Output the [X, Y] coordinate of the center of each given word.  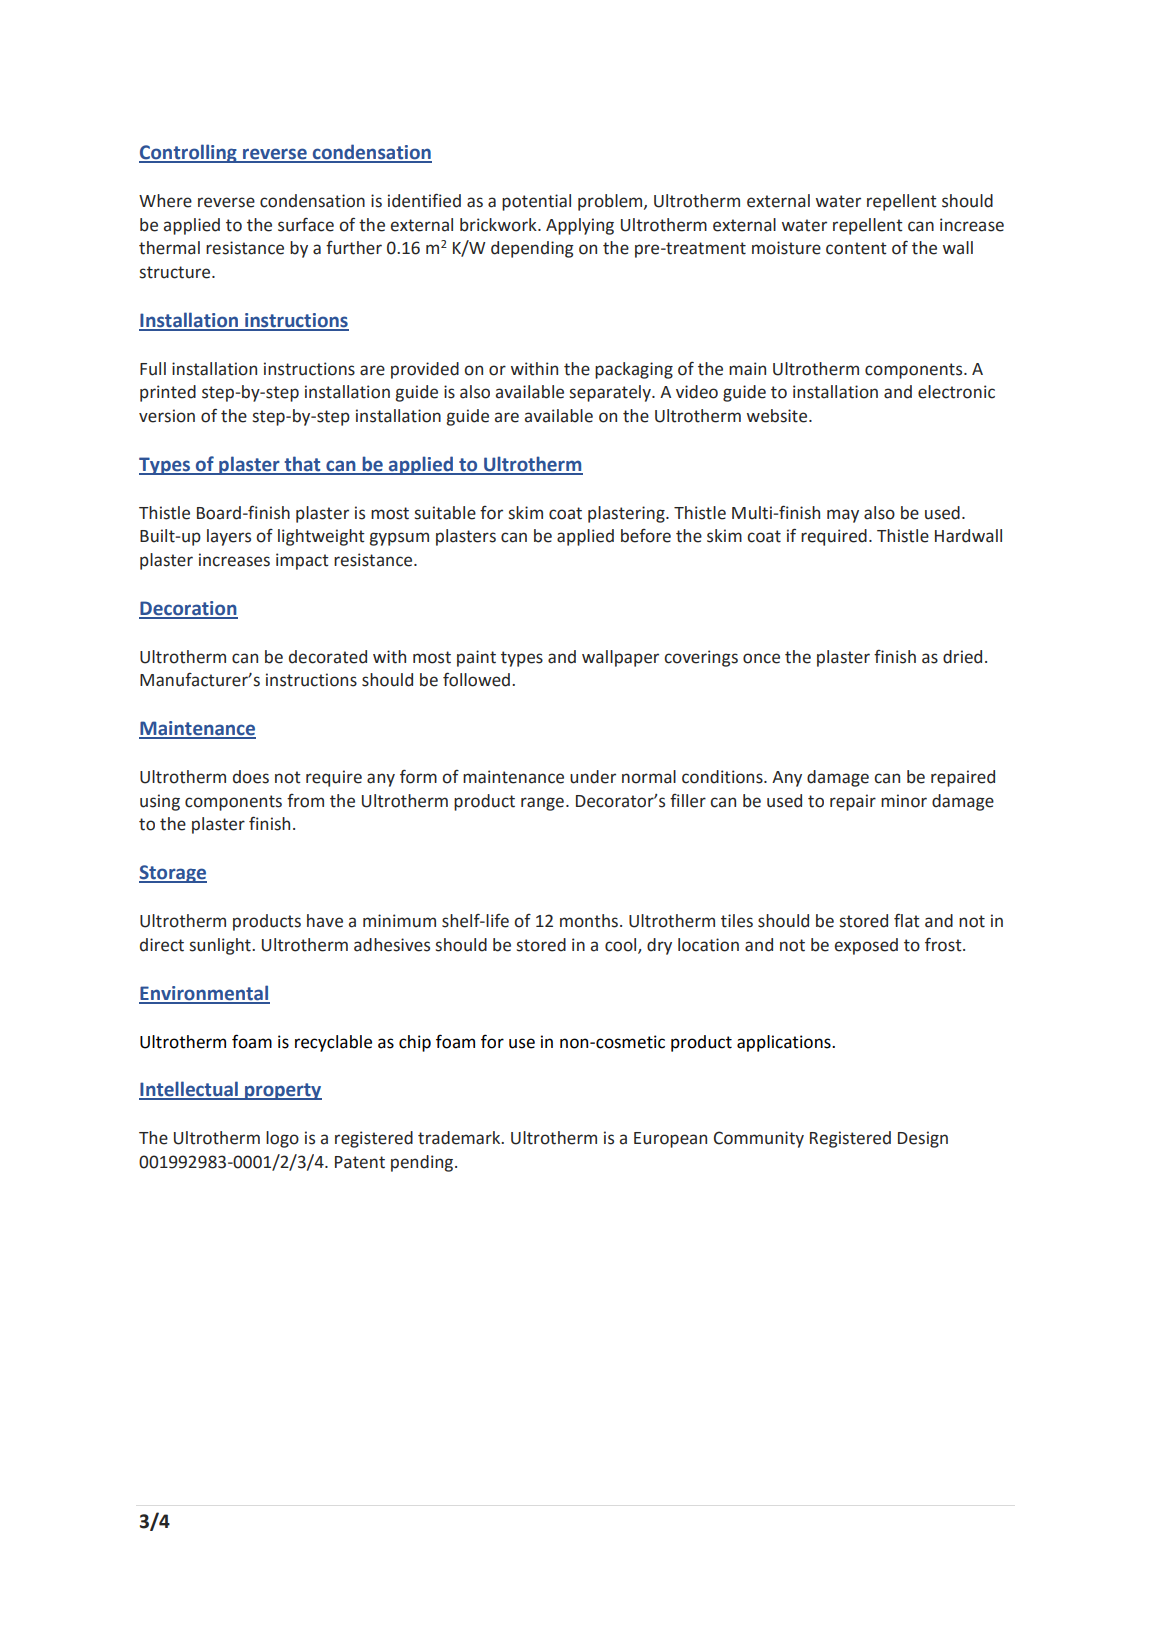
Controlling [189, 153]
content [856, 248]
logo [282, 1139]
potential [536, 202]
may [843, 516]
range [542, 804]
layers [229, 537]
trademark [460, 1138]
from [305, 801]
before [646, 536]
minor [904, 801]
